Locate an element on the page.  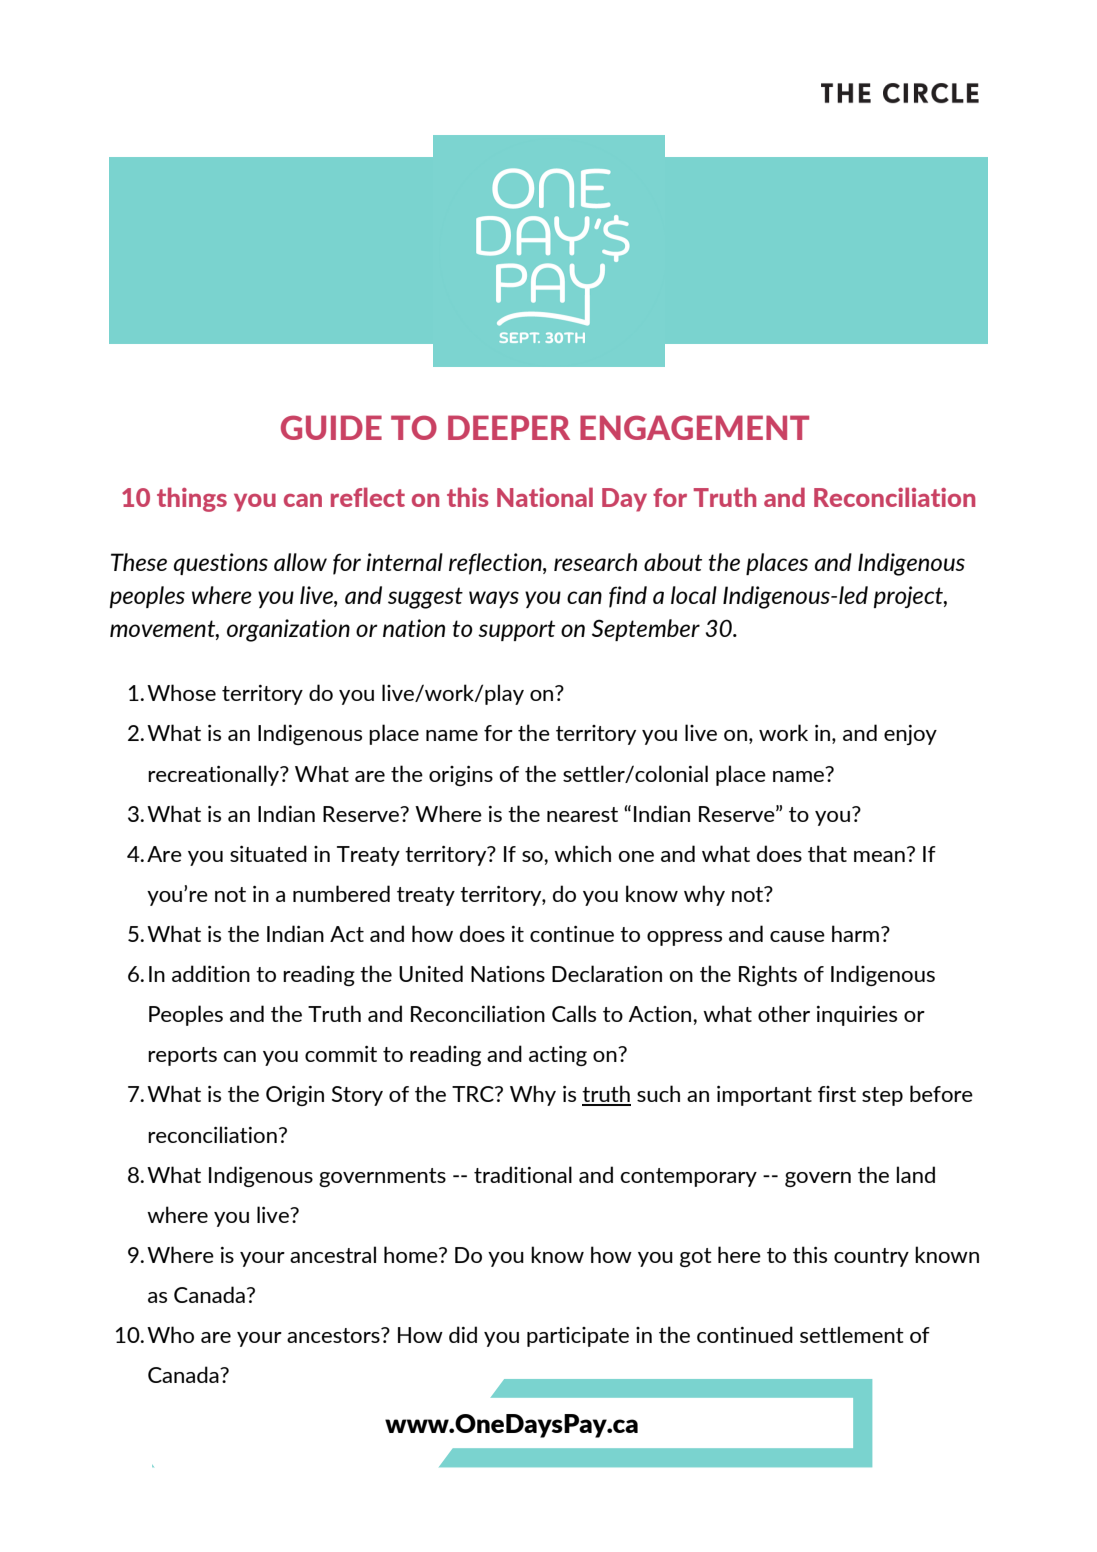
settlement is located at coordinates (852, 1334).
